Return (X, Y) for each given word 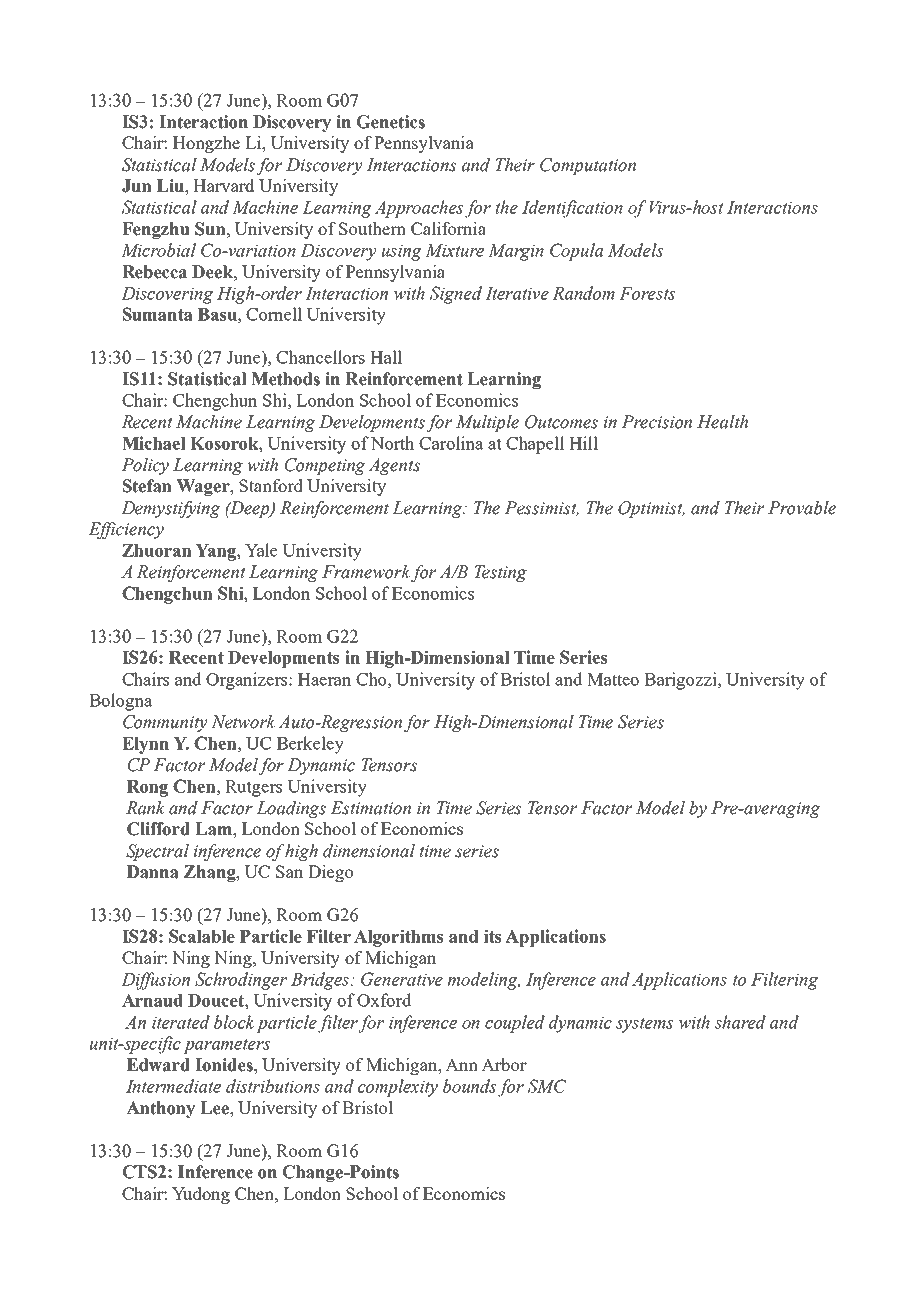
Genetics (391, 122)
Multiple (487, 423)
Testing (500, 573)
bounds (469, 1086)
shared (740, 1022)
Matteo (613, 679)
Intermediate (173, 1086)
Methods (285, 379)
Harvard (223, 185)
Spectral (157, 852)
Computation (588, 166)
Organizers (248, 681)
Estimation (370, 808)
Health (722, 422)
